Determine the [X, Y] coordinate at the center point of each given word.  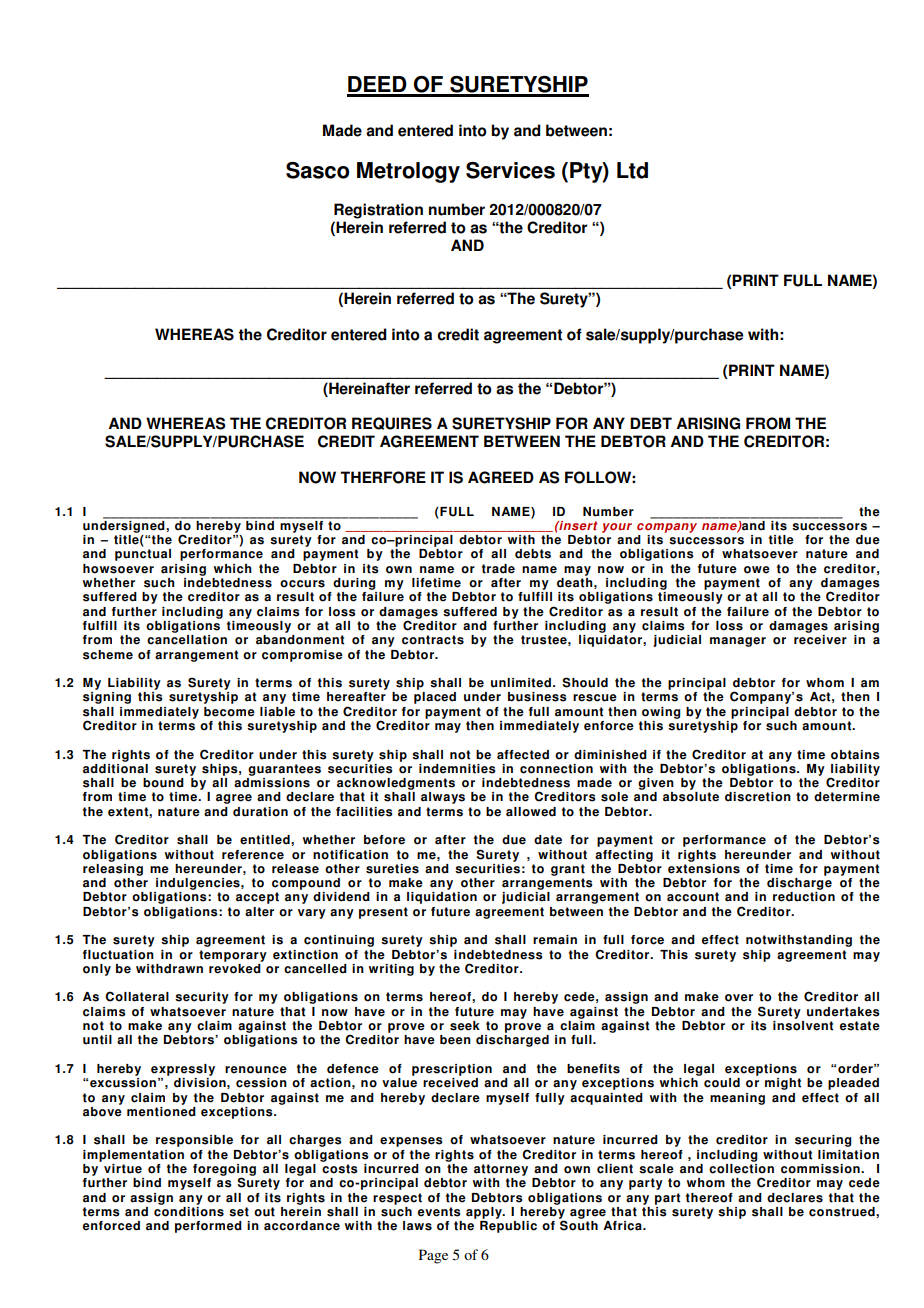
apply [485, 1213]
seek [465, 1026]
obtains [855, 755]
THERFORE [383, 477]
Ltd [632, 170]
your [617, 528]
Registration [378, 211]
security [202, 998]
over [739, 998]
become [229, 712]
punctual [143, 555]
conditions [189, 1210]
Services [510, 170]
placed [435, 698]
